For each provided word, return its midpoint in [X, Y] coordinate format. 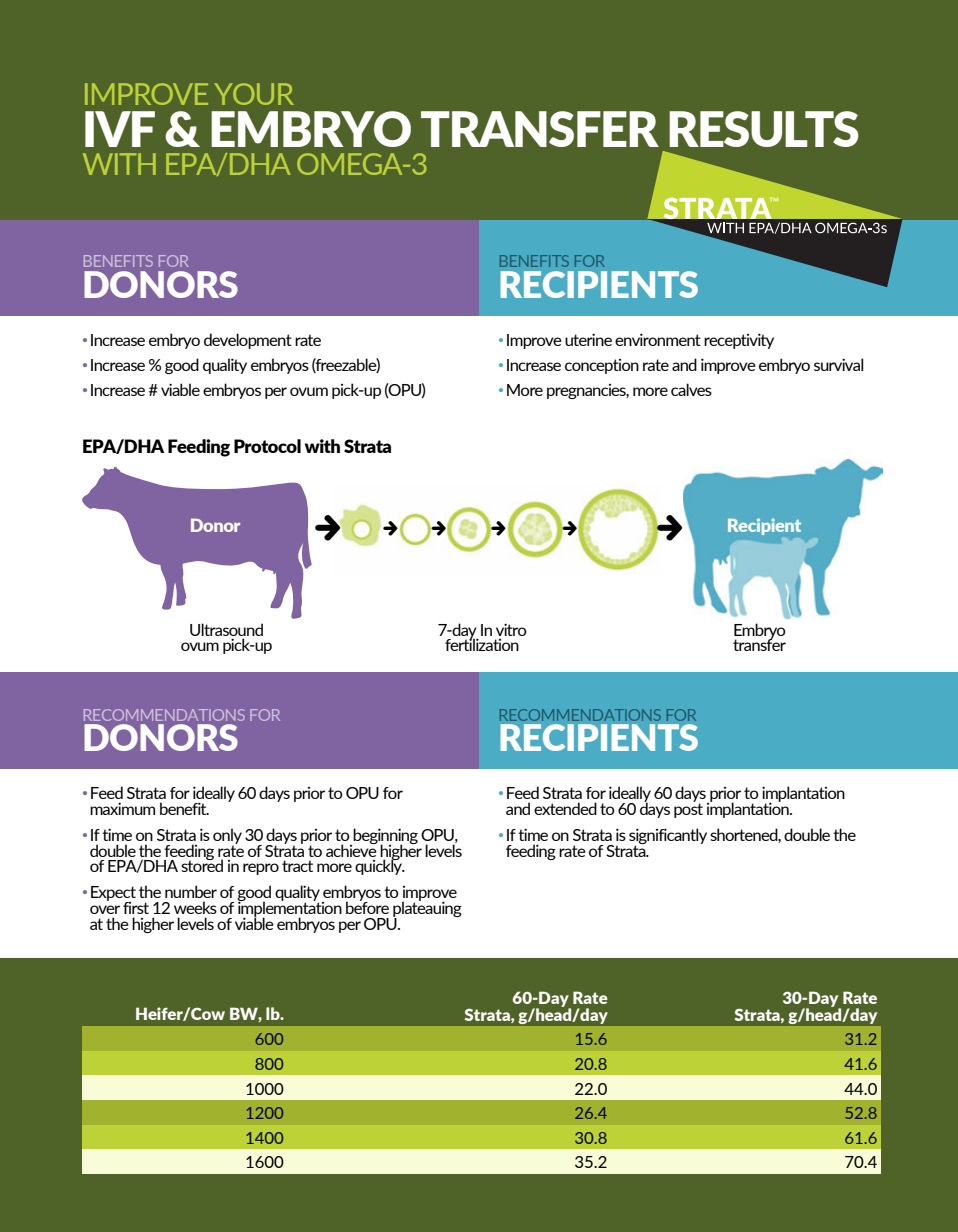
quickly [380, 866]
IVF [120, 129]
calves [691, 389]
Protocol [267, 446]
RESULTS [764, 129]
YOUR [254, 94]
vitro [511, 629]
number [191, 891]
